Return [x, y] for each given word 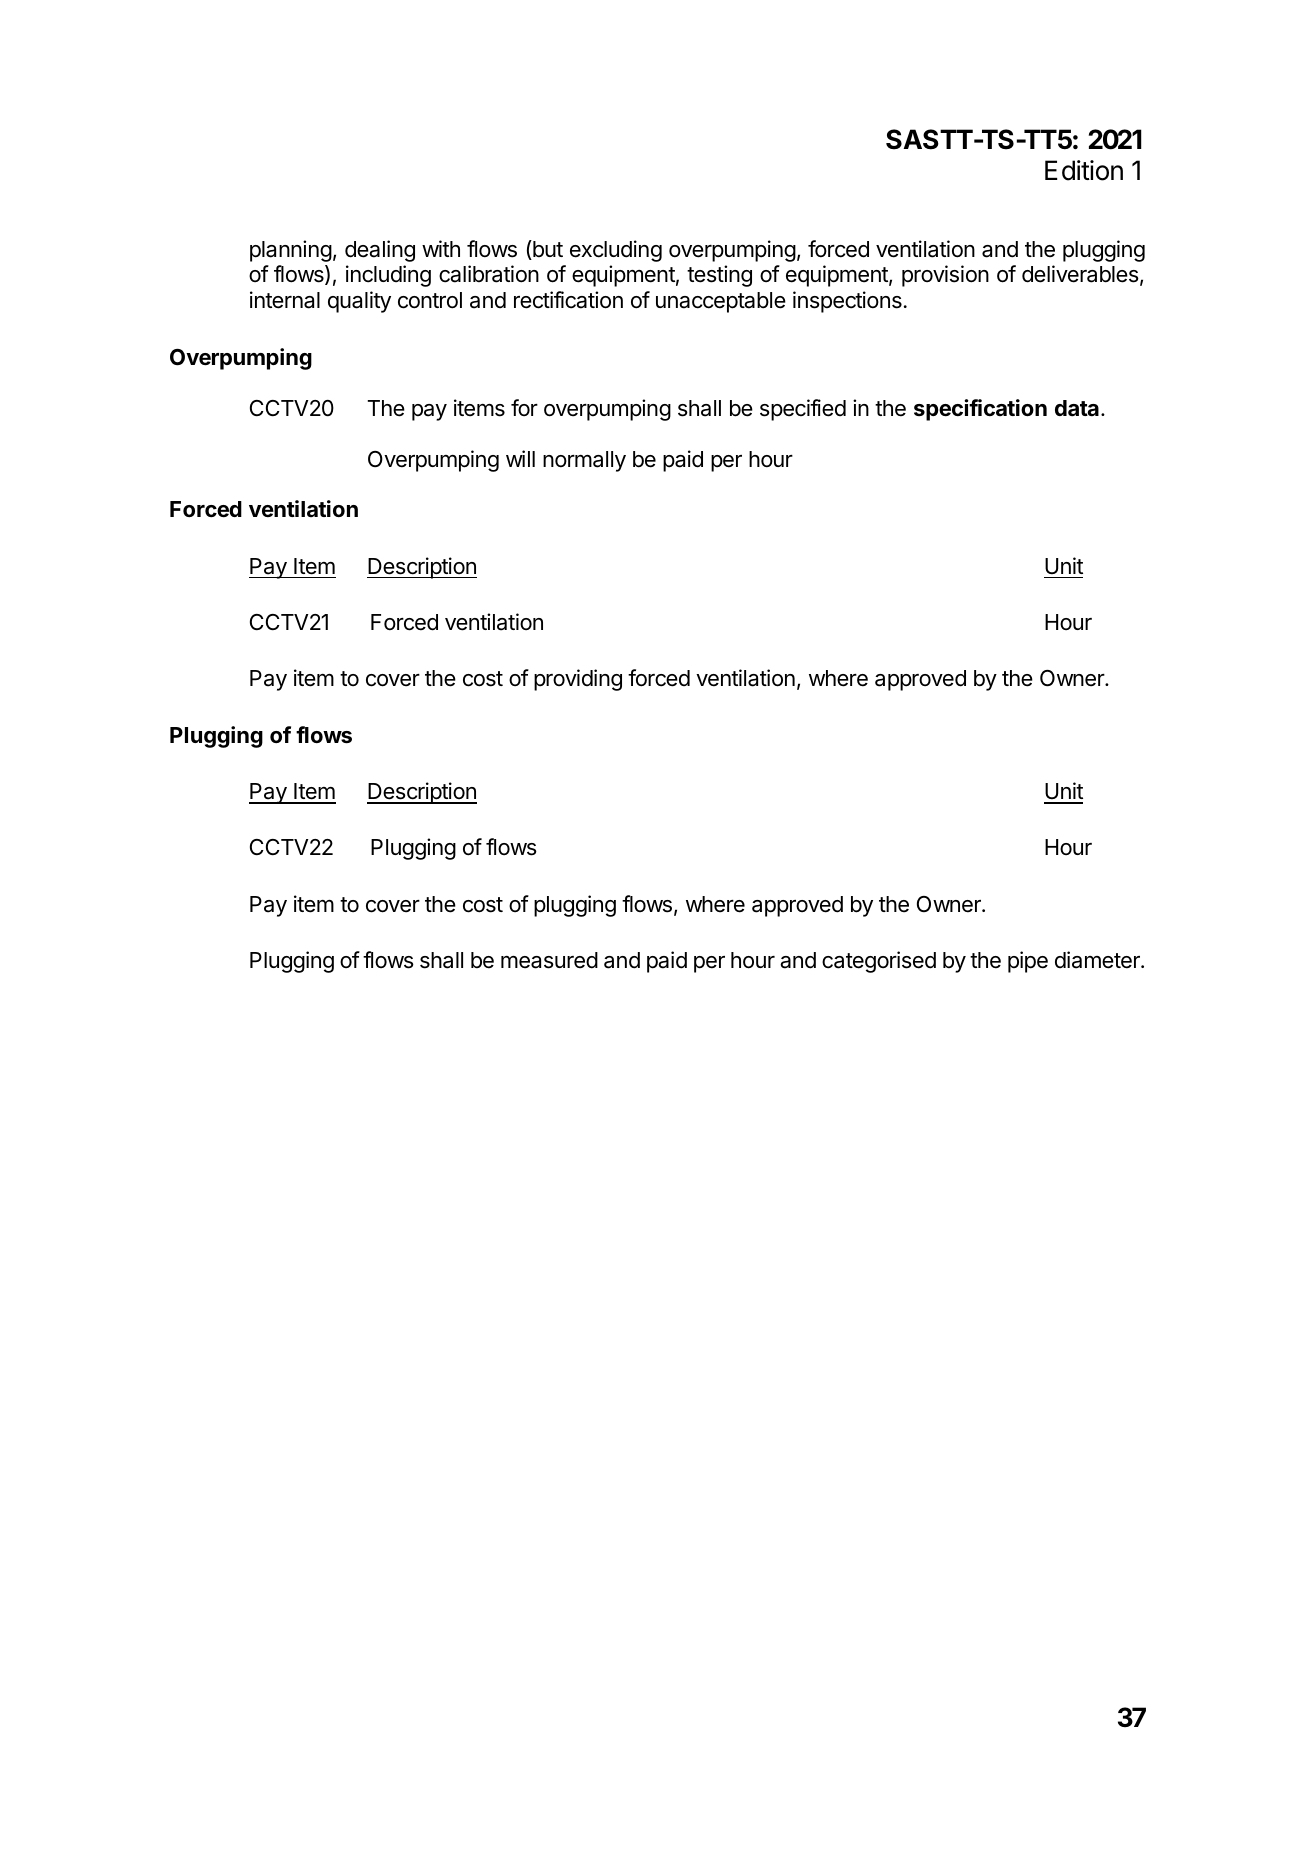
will [520, 458]
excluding [616, 251]
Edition [1084, 170]
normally [584, 461]
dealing [380, 251]
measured [549, 960]
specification [980, 410]
